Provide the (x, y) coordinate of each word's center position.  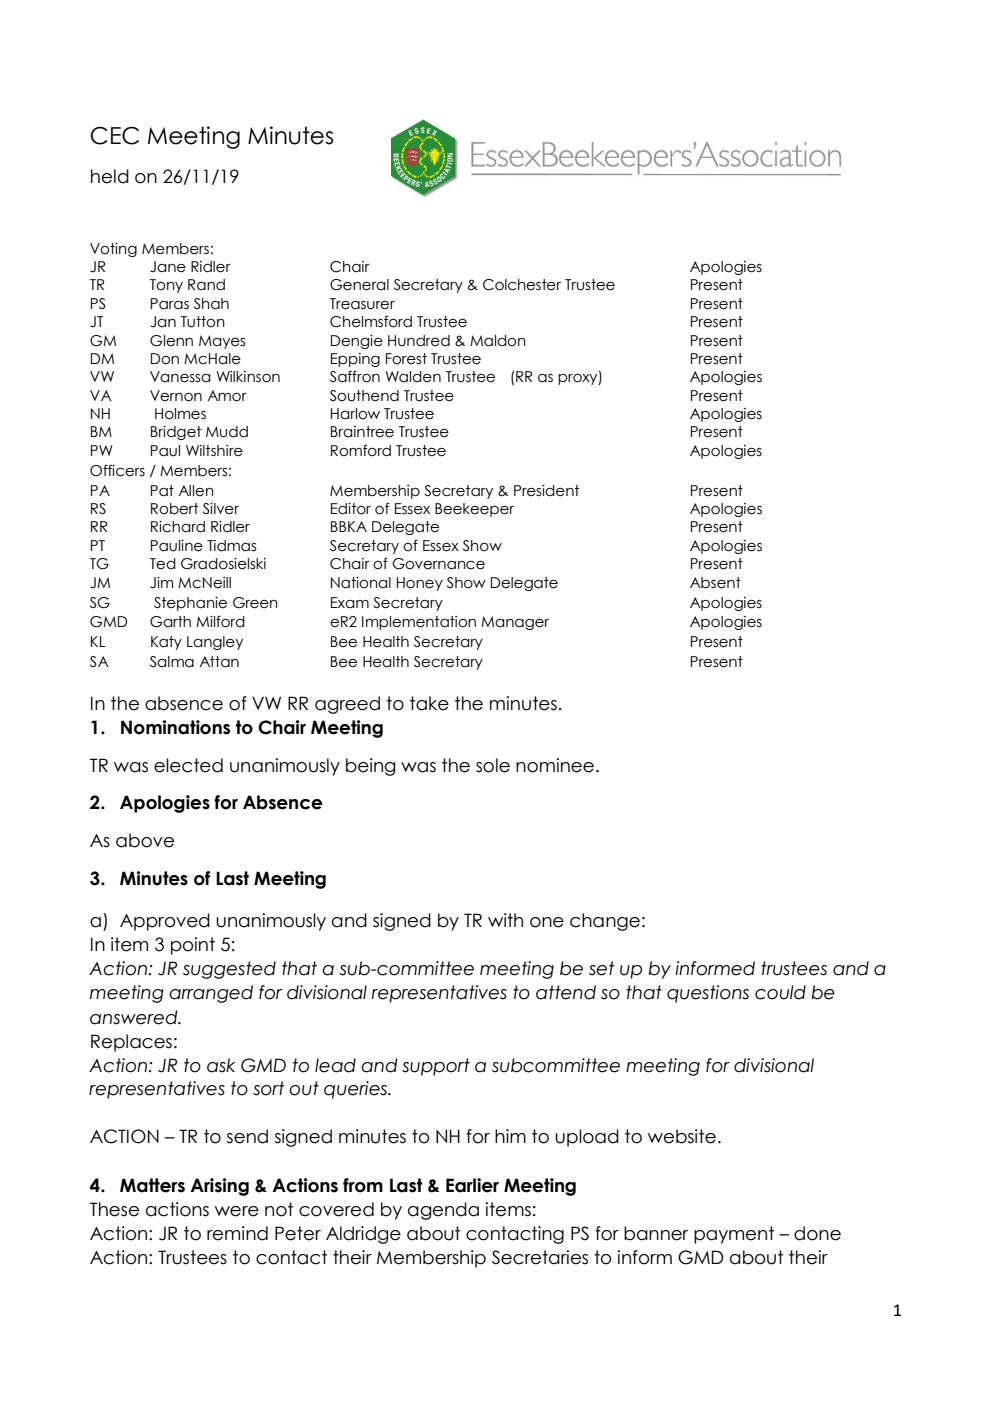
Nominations (175, 727)
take (429, 703)
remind (237, 1233)
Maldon (498, 341)
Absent (715, 583)
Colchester (522, 285)
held (110, 176)
